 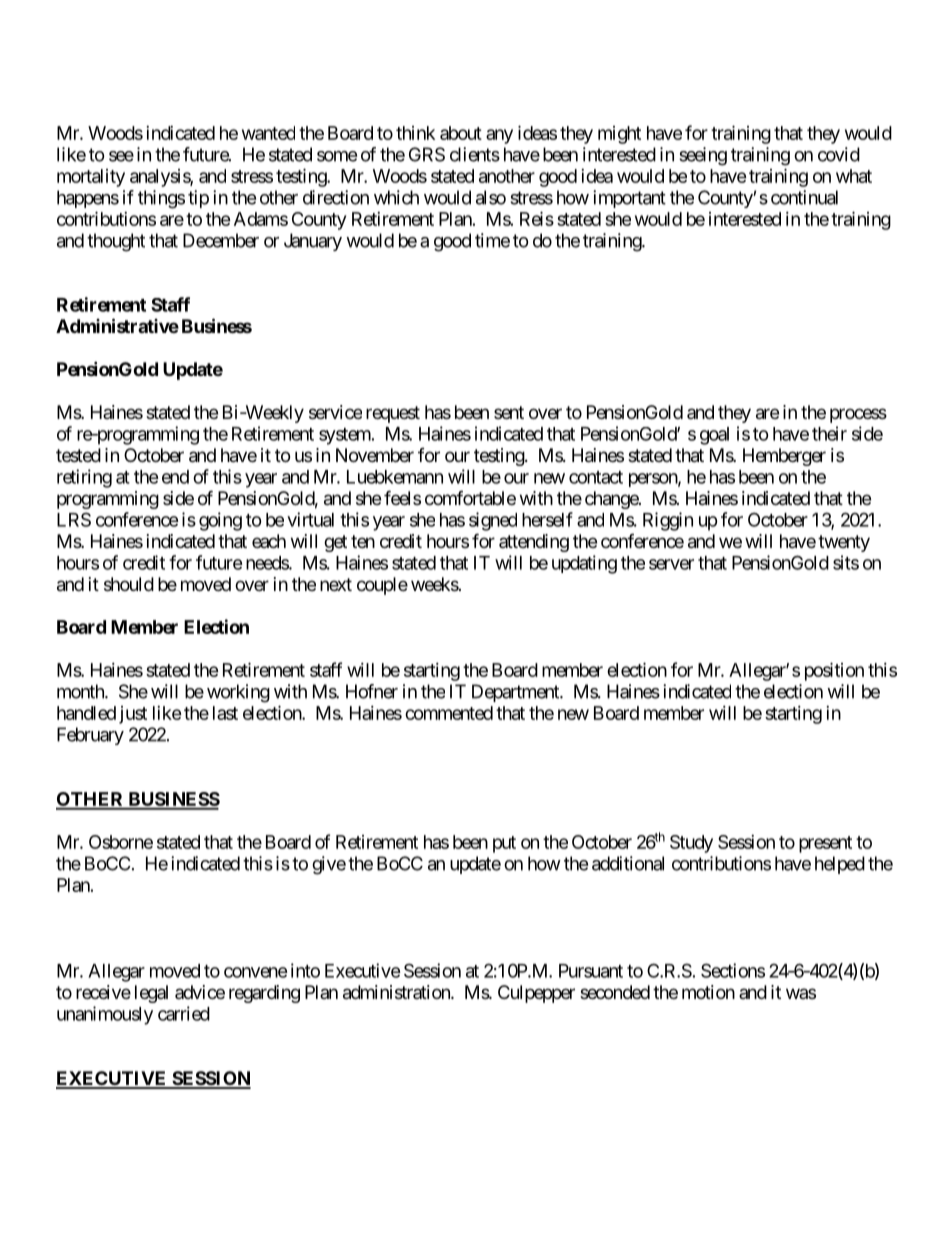 What do you see at coordinates (133, 715) in the screenshot?
I see `just` at bounding box center [133, 715].
